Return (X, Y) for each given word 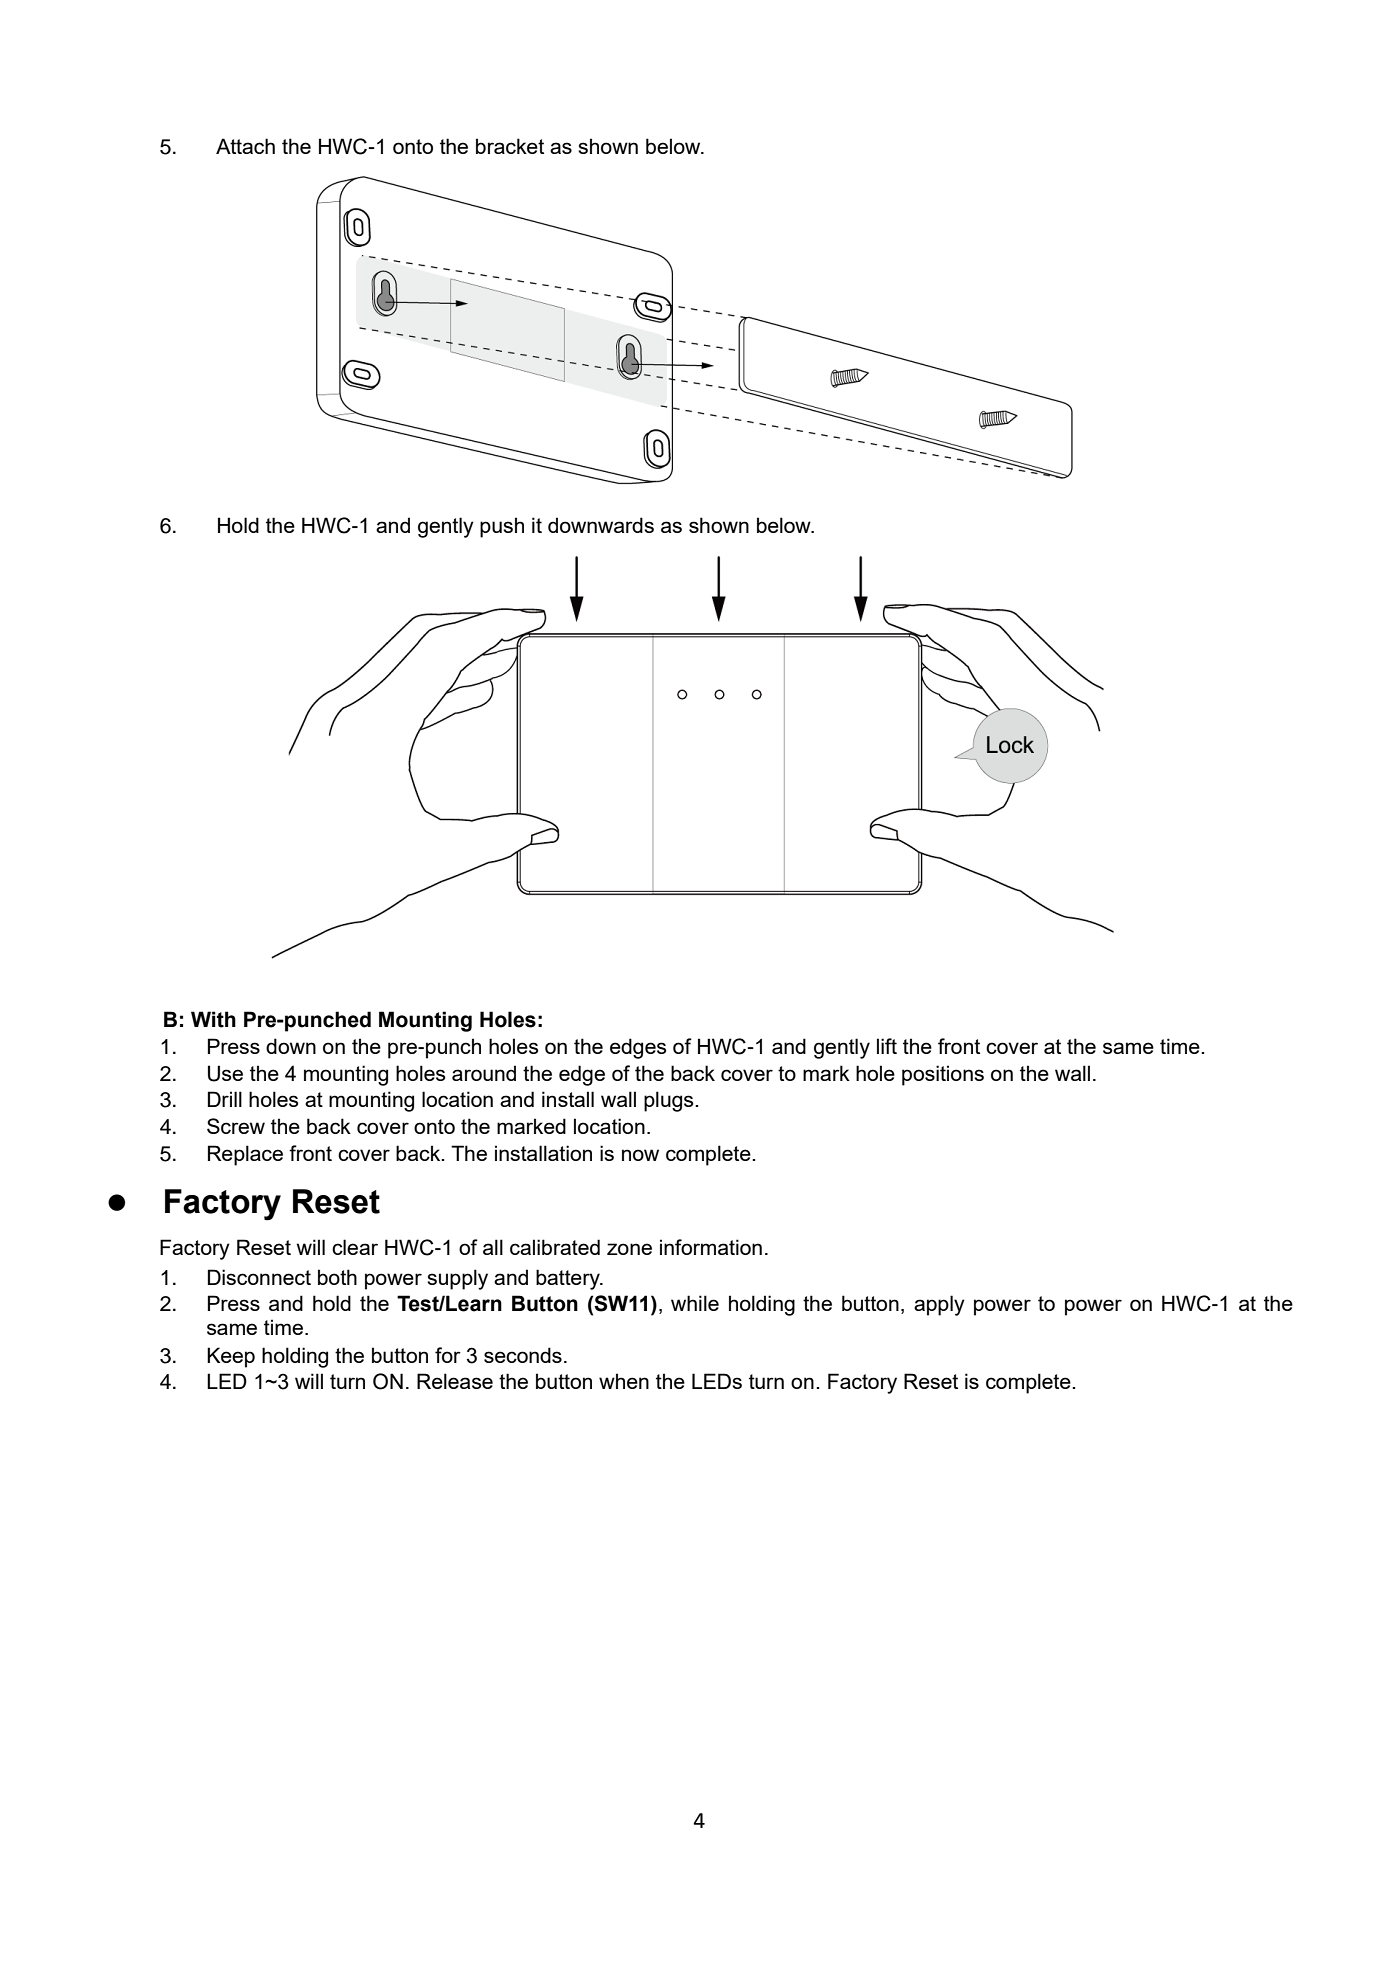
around (484, 1073)
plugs (670, 1101)
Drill (225, 1099)
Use (225, 1073)
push (502, 527)
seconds (523, 1355)
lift (887, 1046)
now (640, 1155)
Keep (231, 1357)
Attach (245, 146)
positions (943, 1075)
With (213, 1019)
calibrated (555, 1247)
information (711, 1247)
